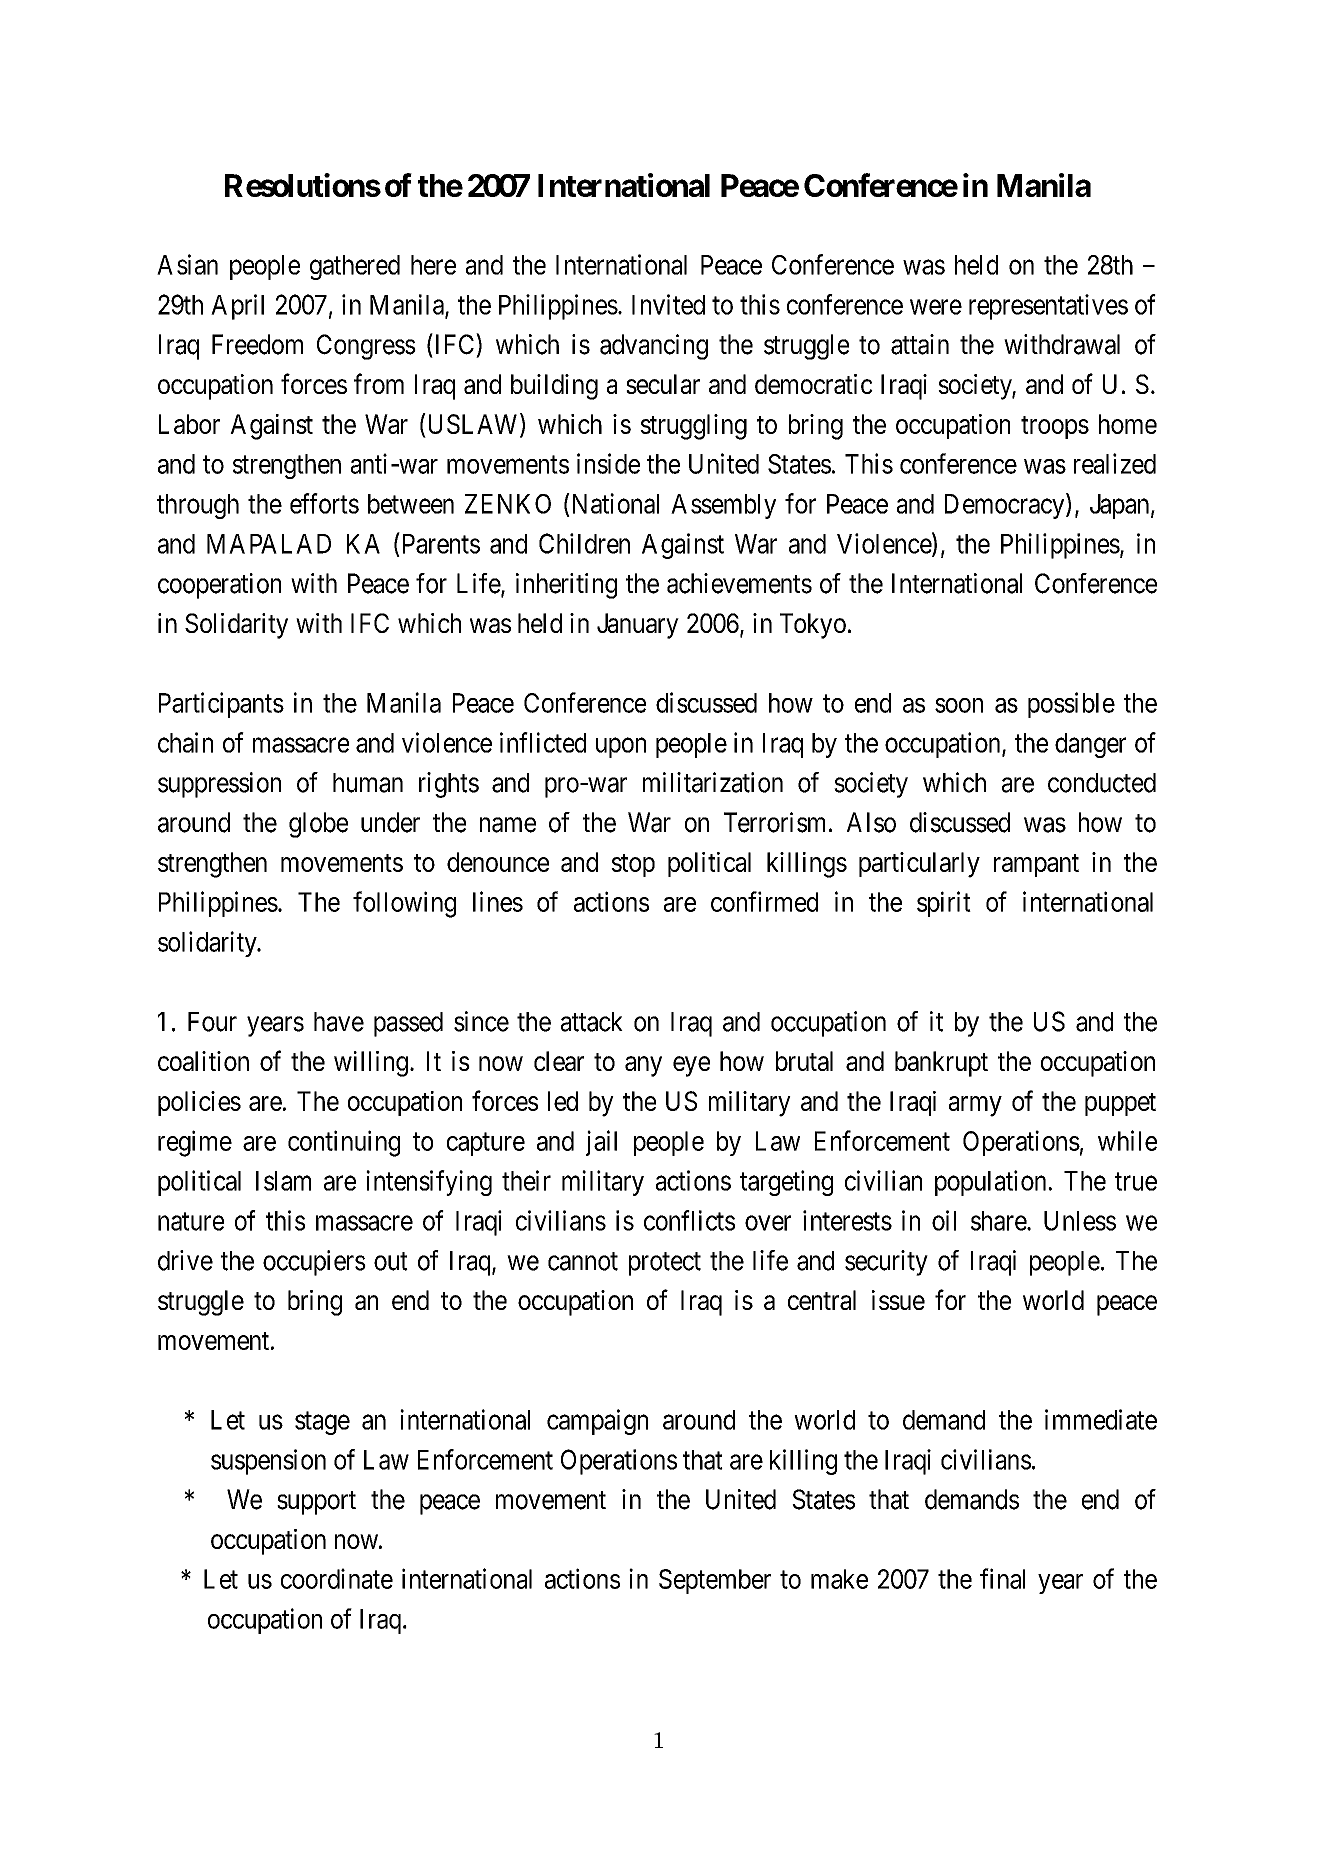 Image resolution: width=1317 pixels, height=1863 pixels. I want to click on April, so click(237, 307).
